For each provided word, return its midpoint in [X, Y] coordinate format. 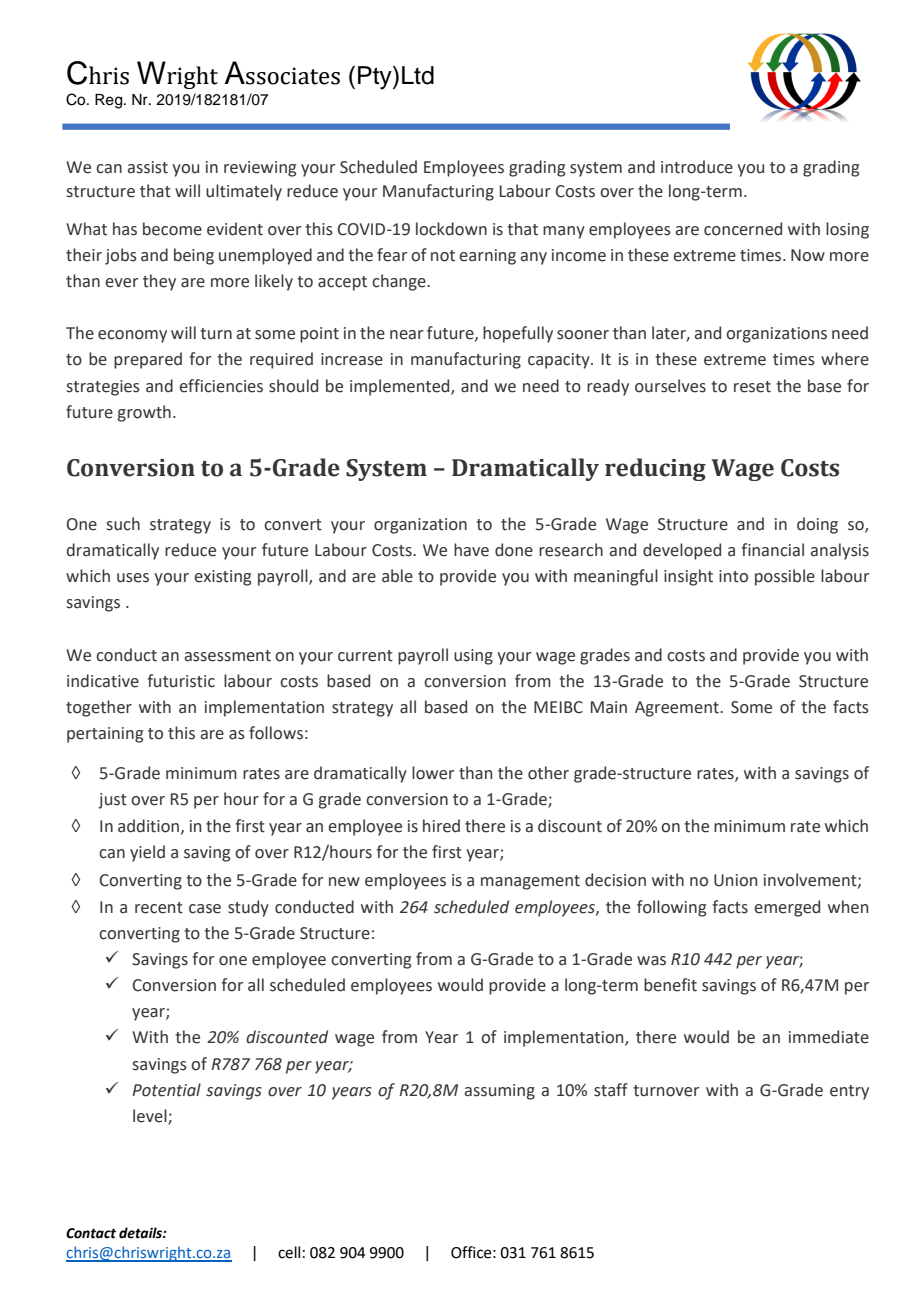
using [473, 657]
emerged [787, 908]
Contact [91, 1233]
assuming [500, 1092]
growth [144, 413]
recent [159, 908]
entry [849, 1092]
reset [752, 387]
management [530, 882]
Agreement [678, 709]
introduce [697, 167]
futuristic [181, 681]
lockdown [451, 229]
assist [148, 167]
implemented [401, 387]
